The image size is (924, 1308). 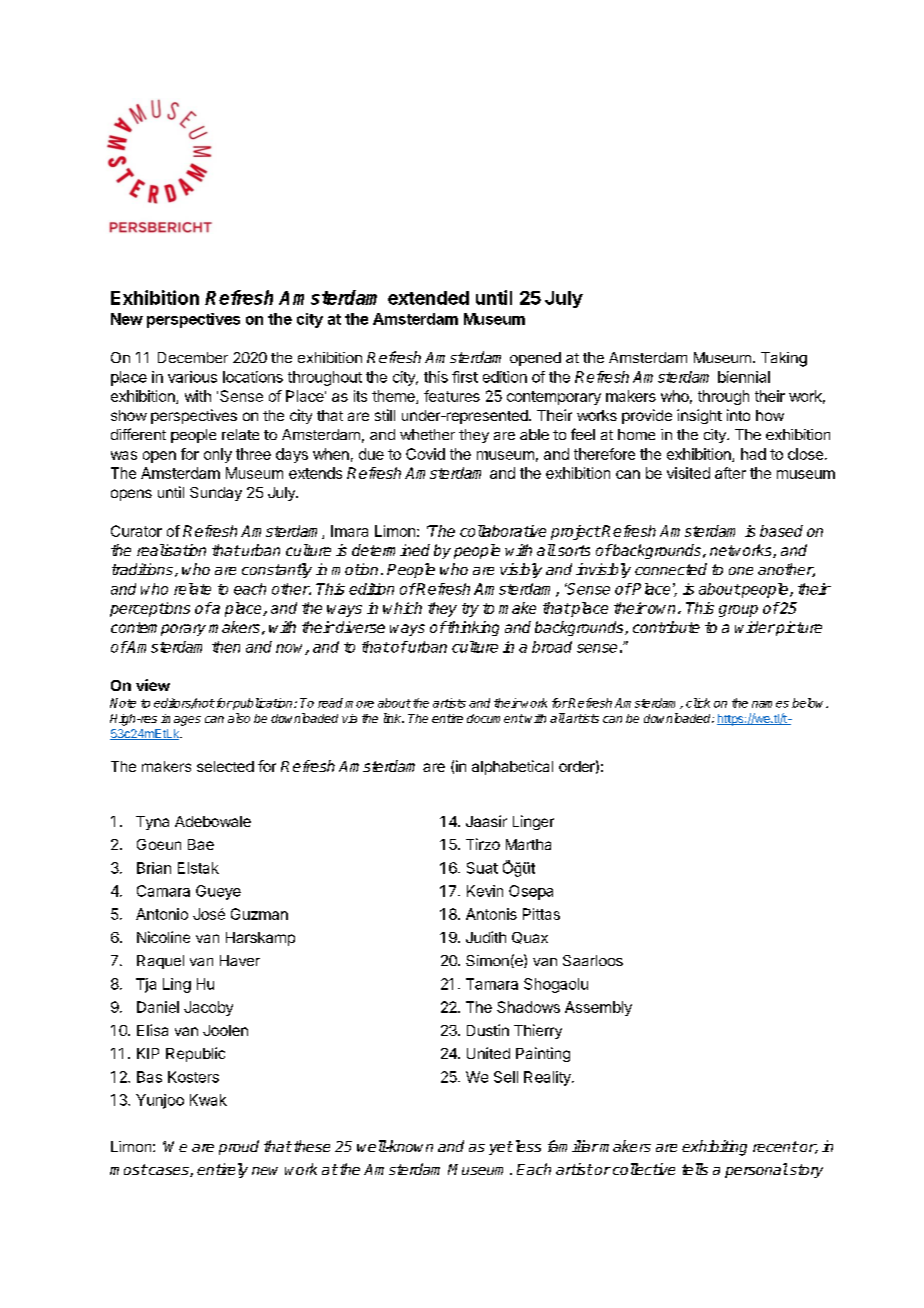 What do you see at coordinates (239, 1147) in the page?
I see `proud` at bounding box center [239, 1147].
